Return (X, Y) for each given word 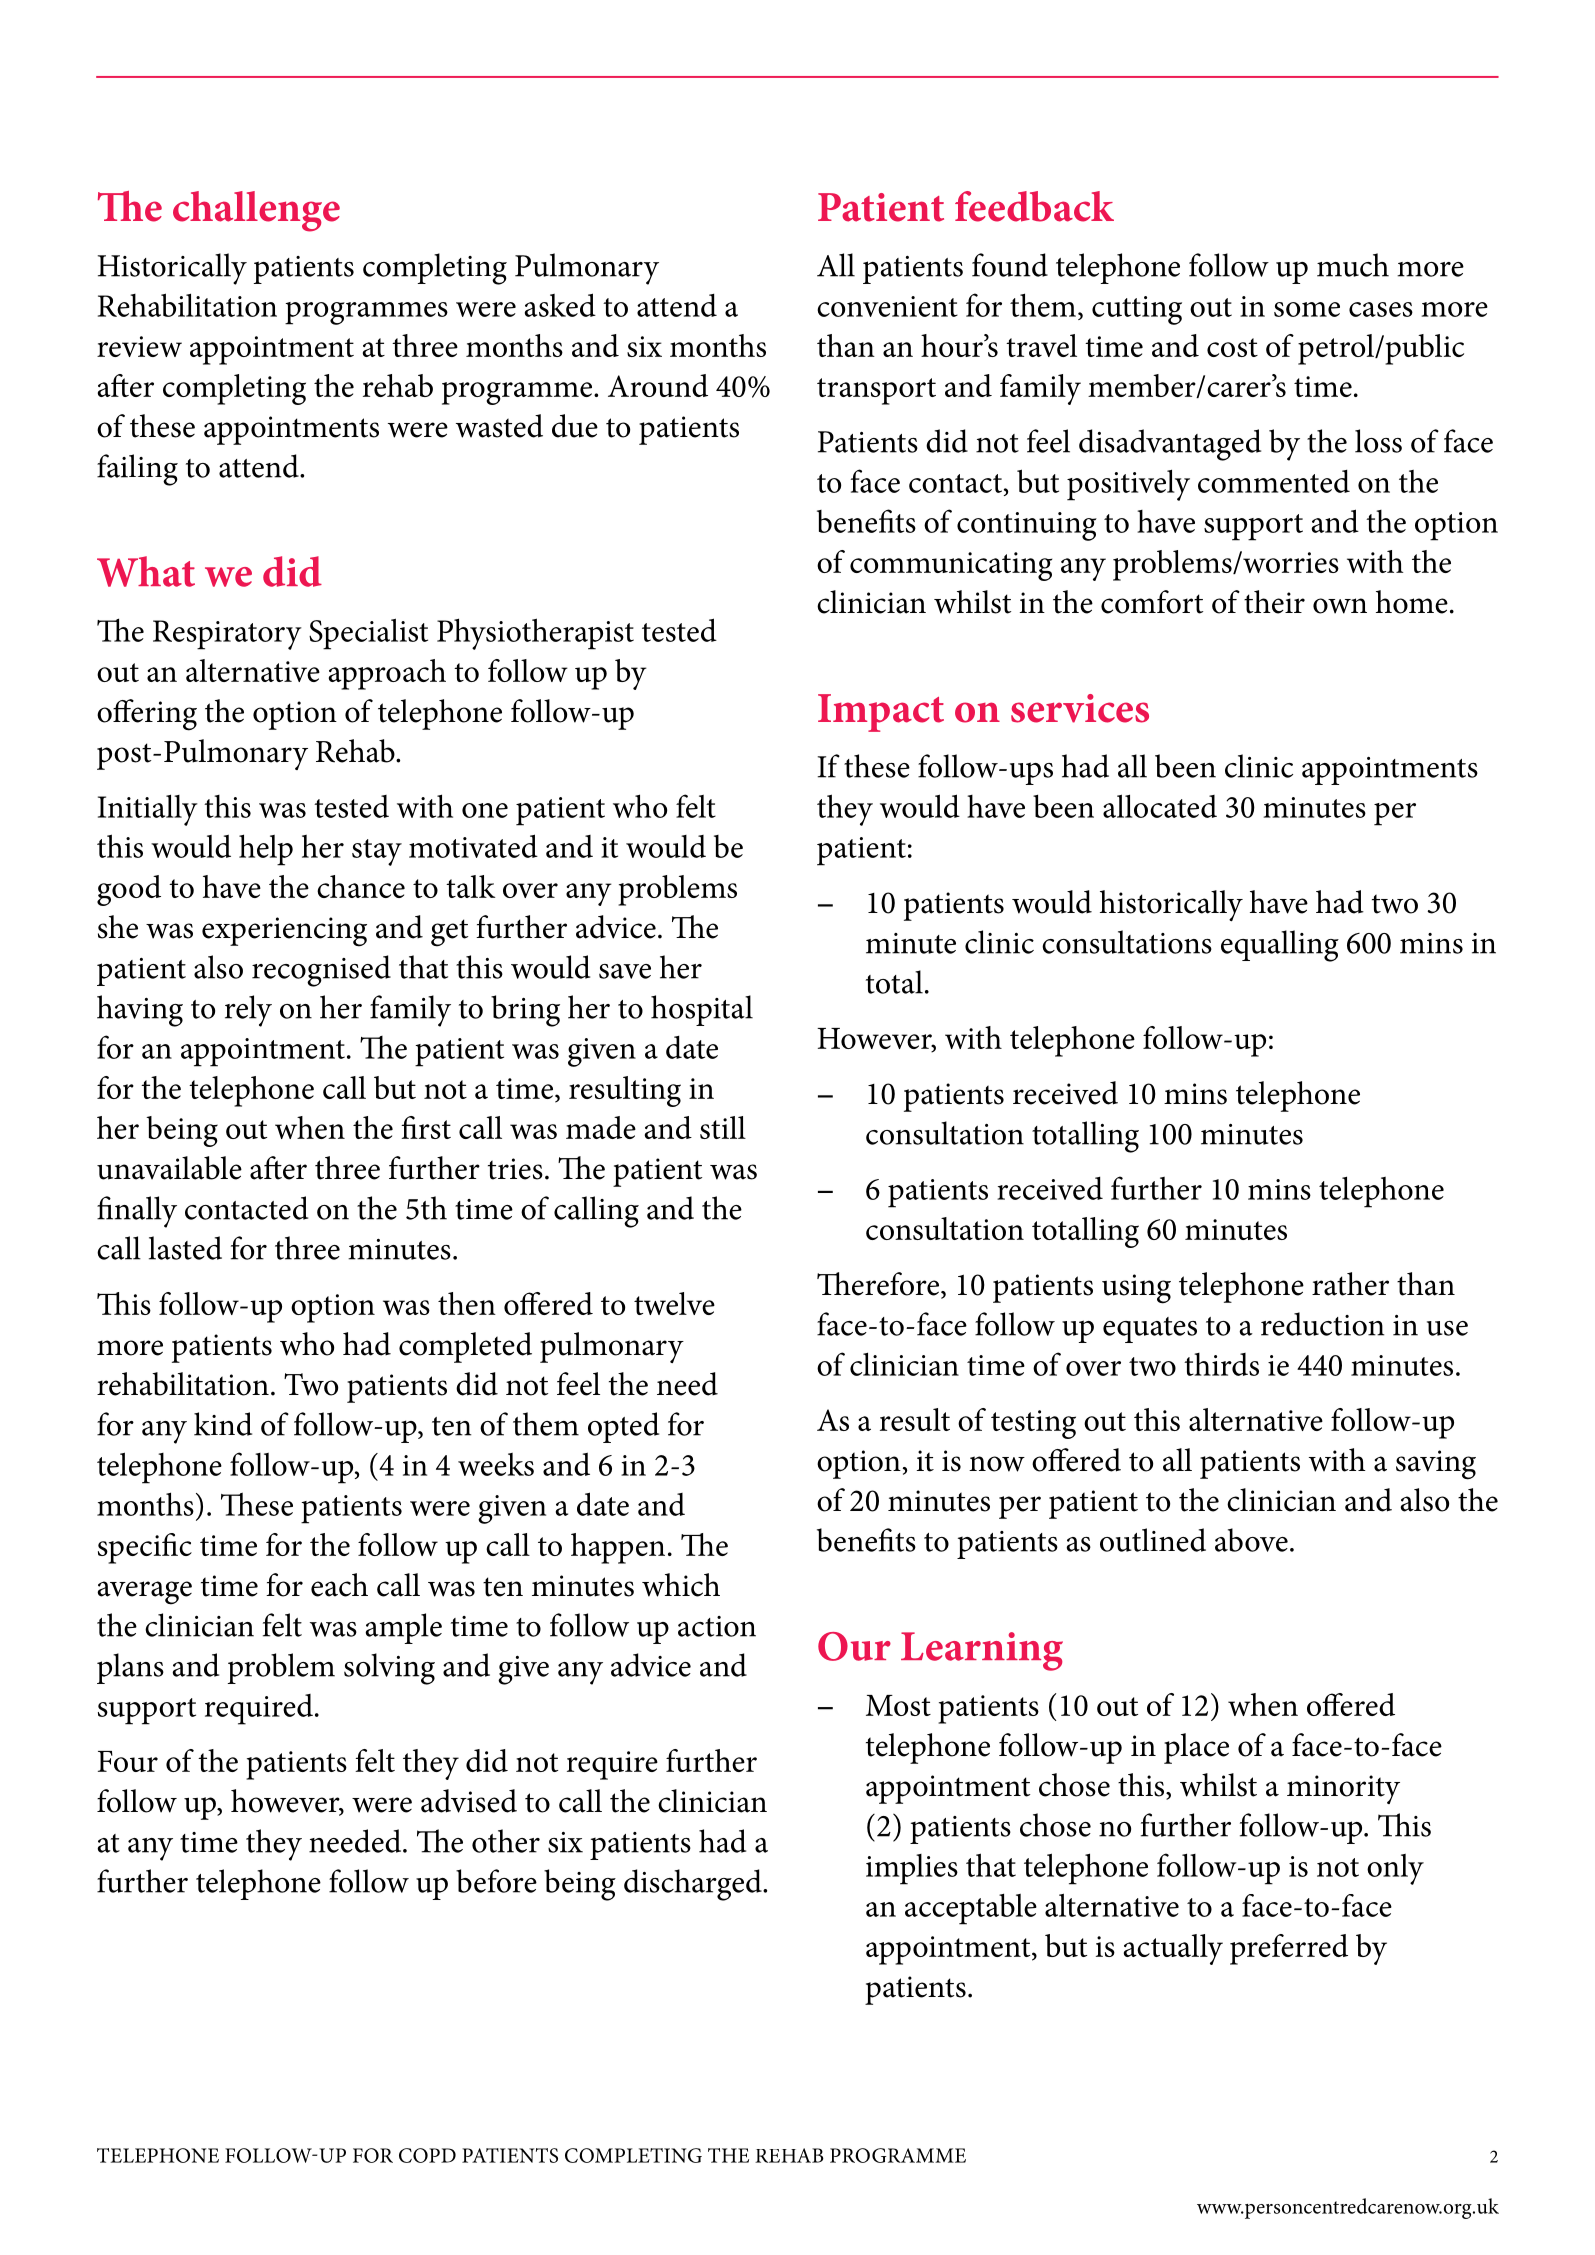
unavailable (169, 1168)
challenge (256, 211)
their (1274, 602)
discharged (694, 1885)
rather (1350, 1284)
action (717, 1626)
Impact (881, 713)
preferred (1289, 1949)
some (1307, 309)
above (1251, 1540)
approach (387, 674)
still (723, 1127)
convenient (887, 306)
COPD (427, 2155)
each (339, 1585)
